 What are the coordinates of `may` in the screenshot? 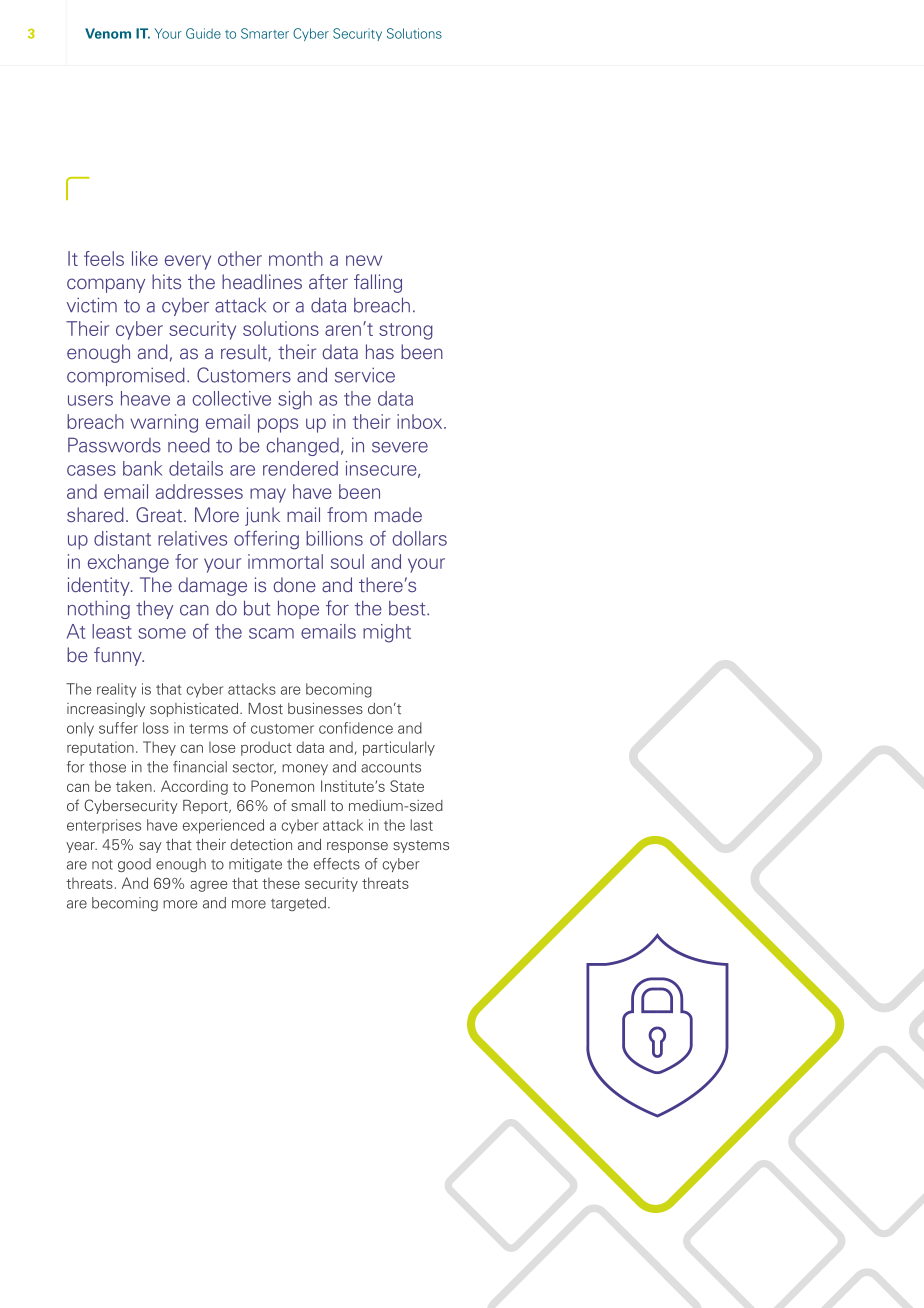 It's located at (268, 495).
